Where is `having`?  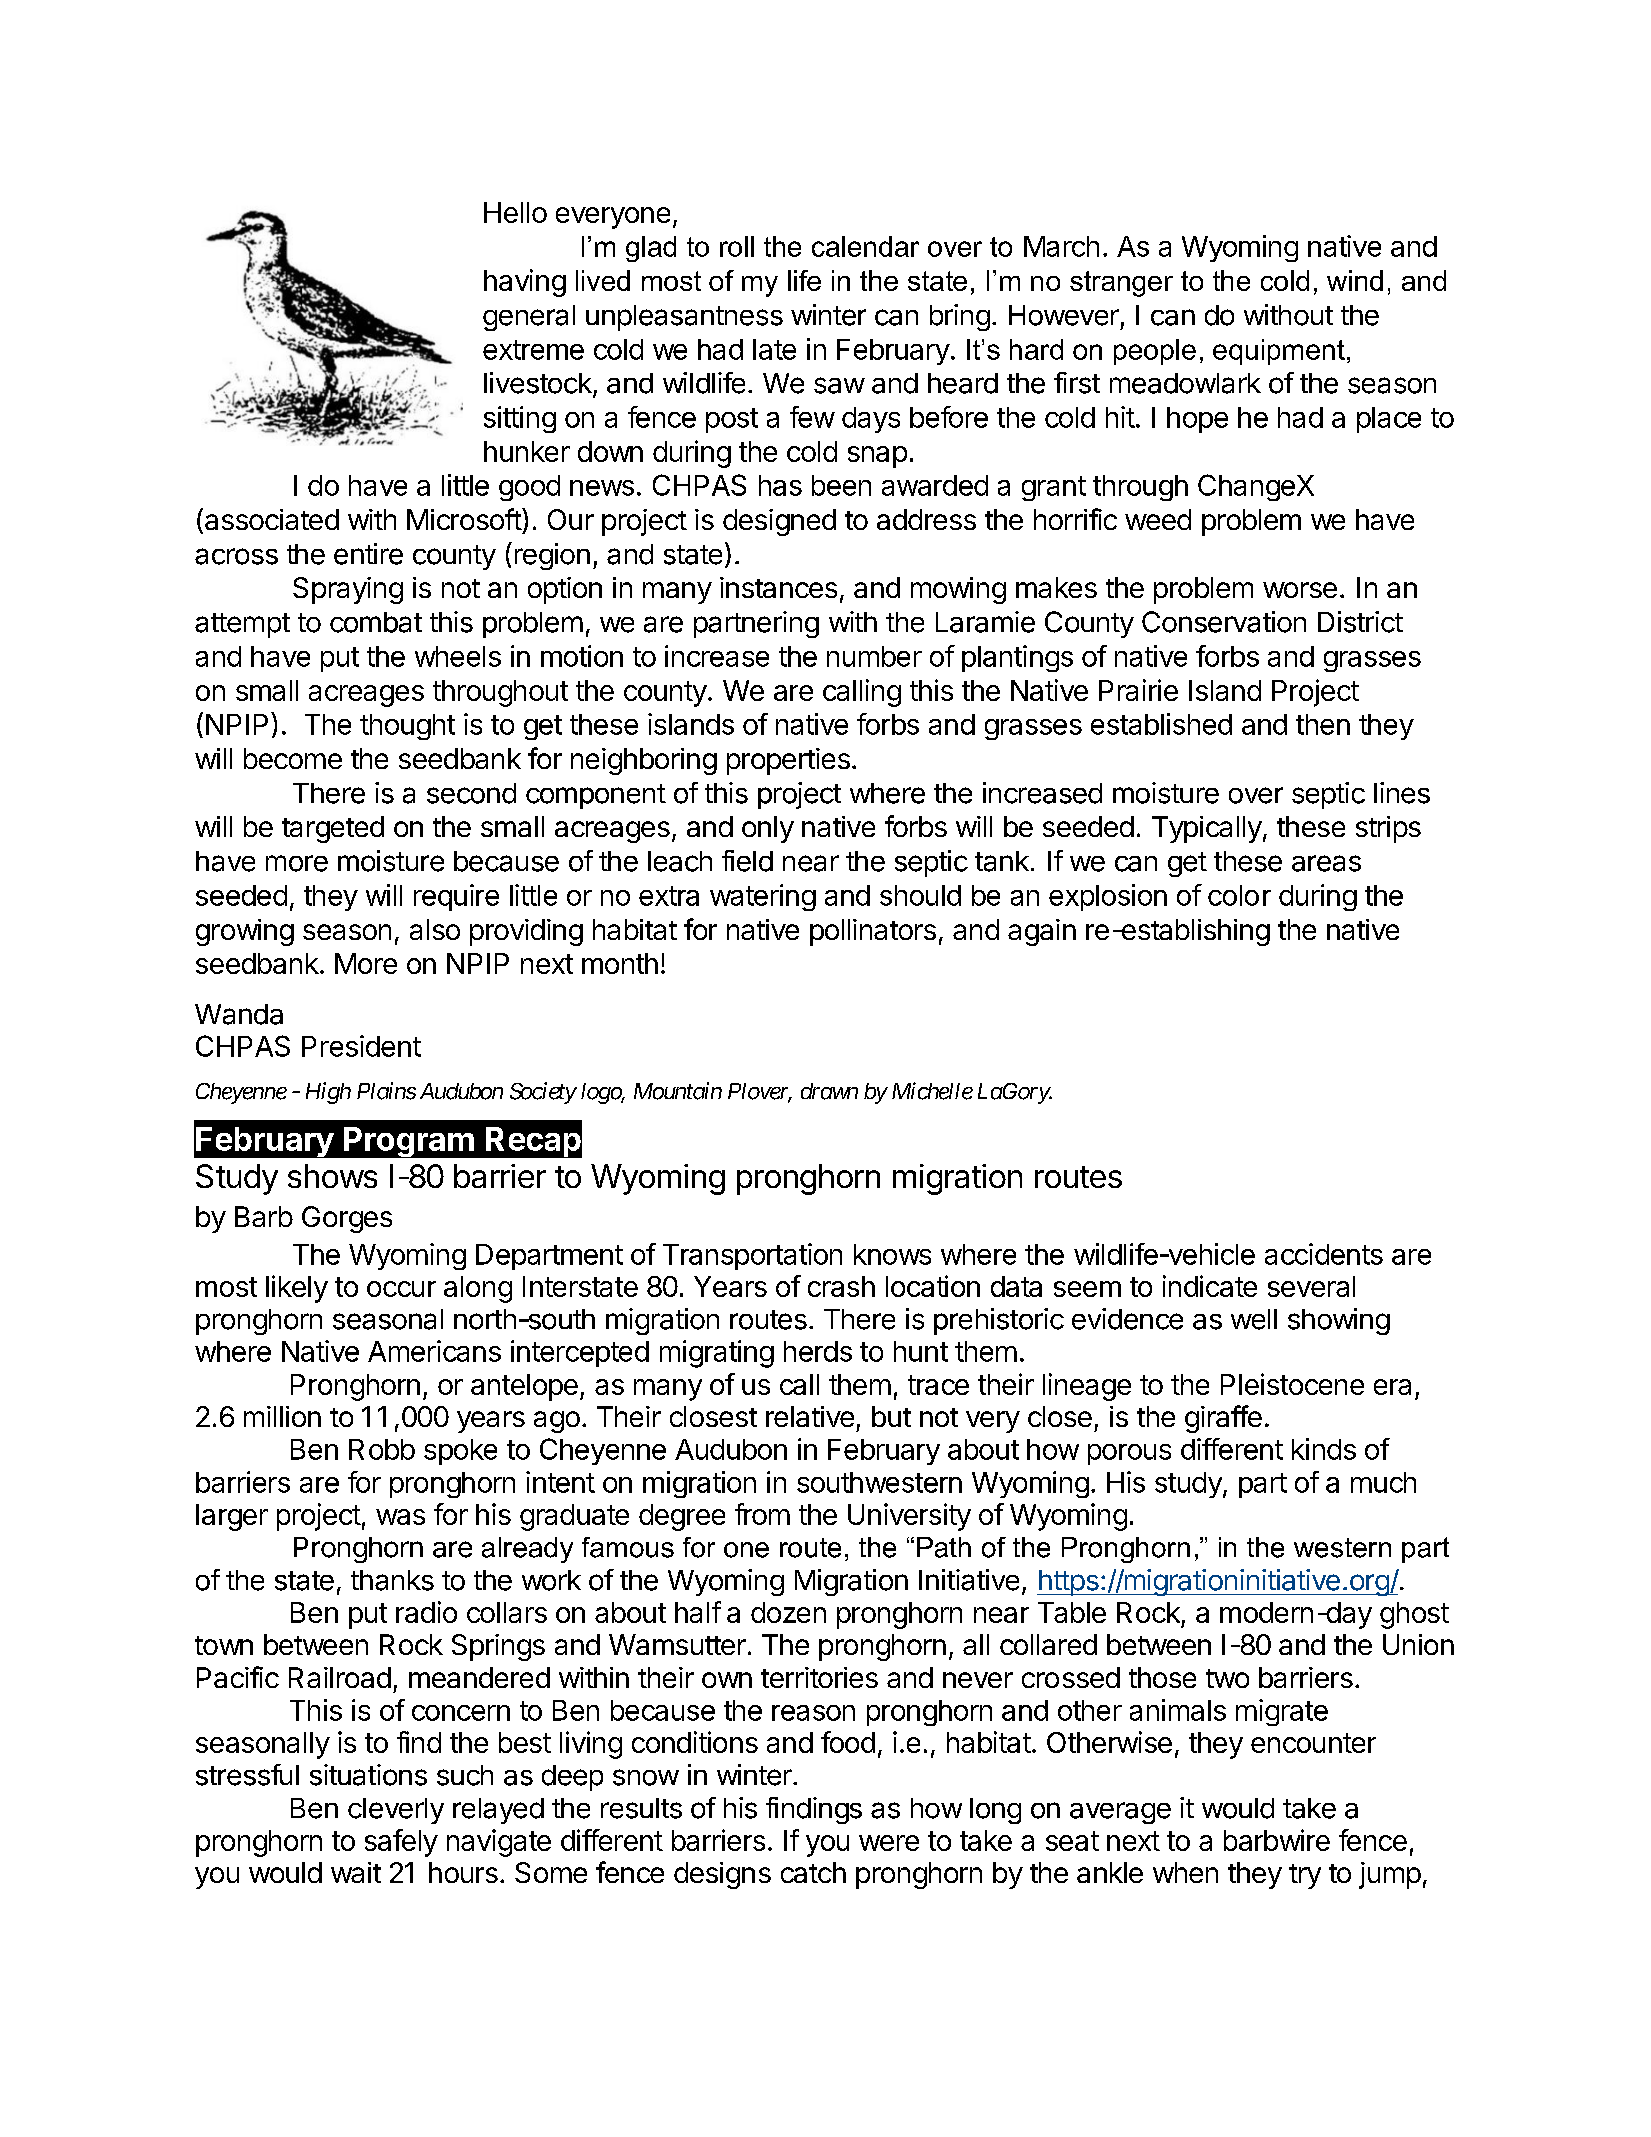 having is located at coordinates (525, 283).
